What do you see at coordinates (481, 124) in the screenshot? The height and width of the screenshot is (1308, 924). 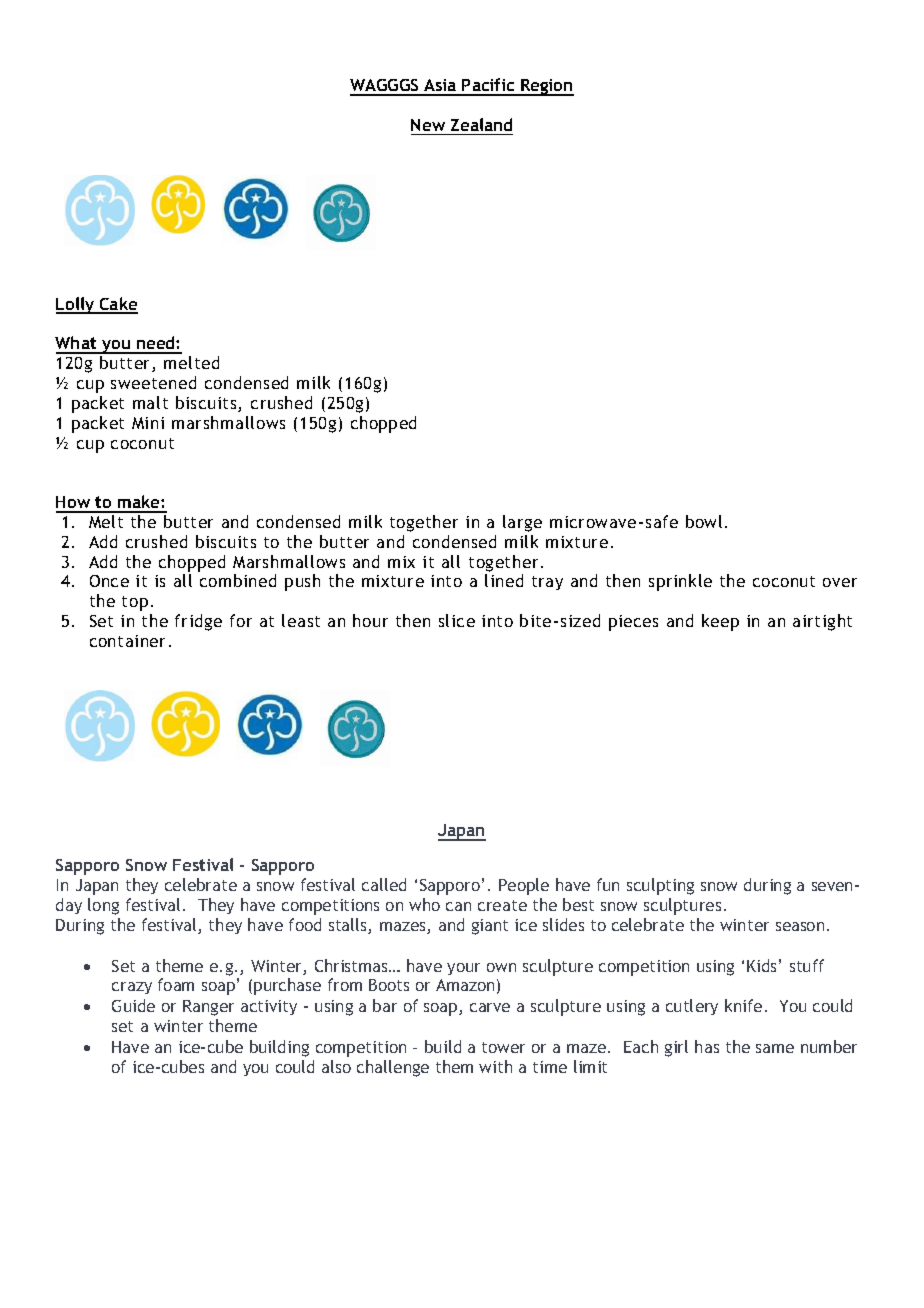 I see `Zealand` at bounding box center [481, 124].
